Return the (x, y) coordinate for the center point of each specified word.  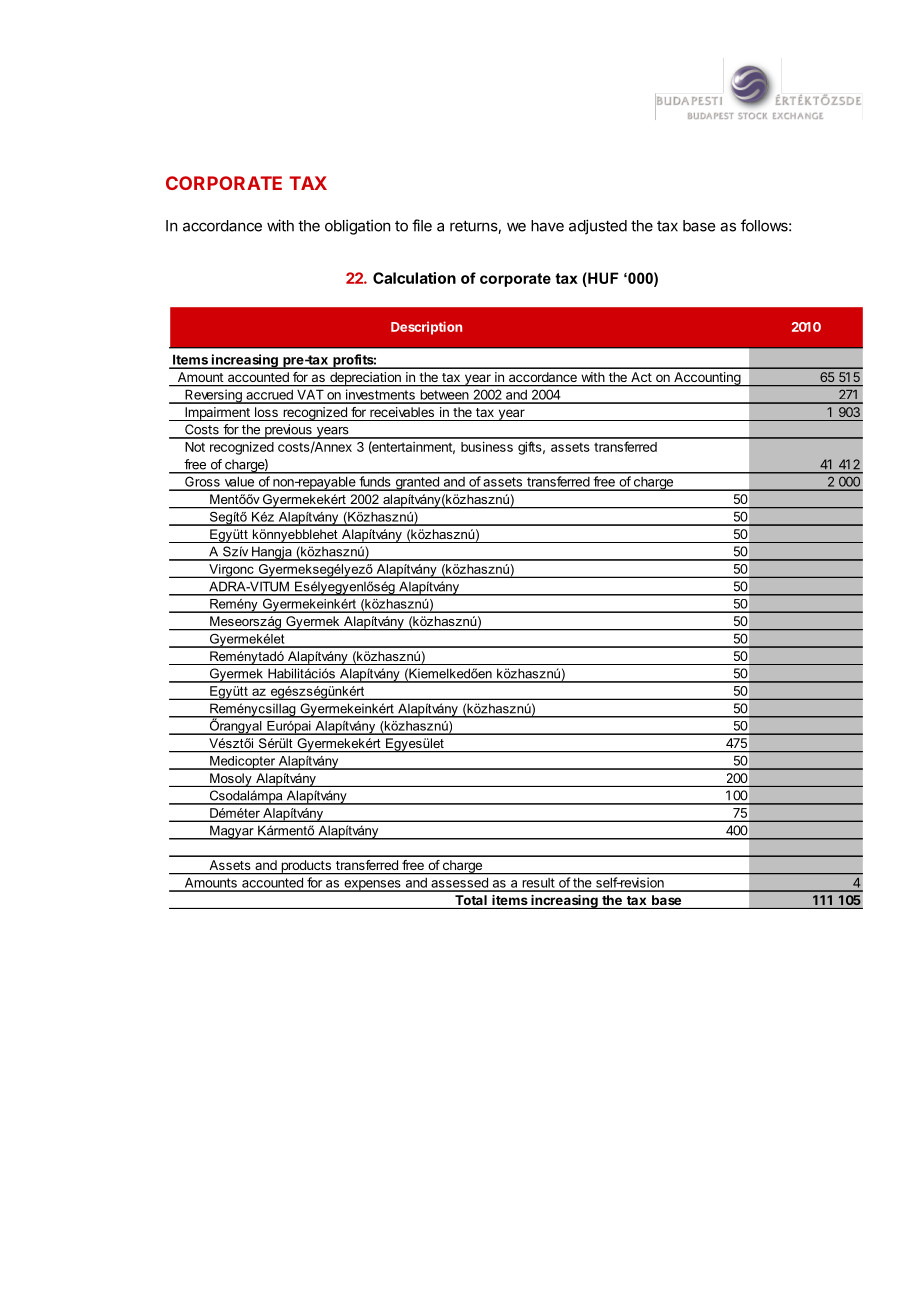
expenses (372, 886)
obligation (357, 227)
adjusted (598, 227)
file (422, 225)
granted (417, 483)
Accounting (707, 379)
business (487, 447)
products (306, 867)
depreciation (365, 379)
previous (288, 431)
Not (195, 447)
